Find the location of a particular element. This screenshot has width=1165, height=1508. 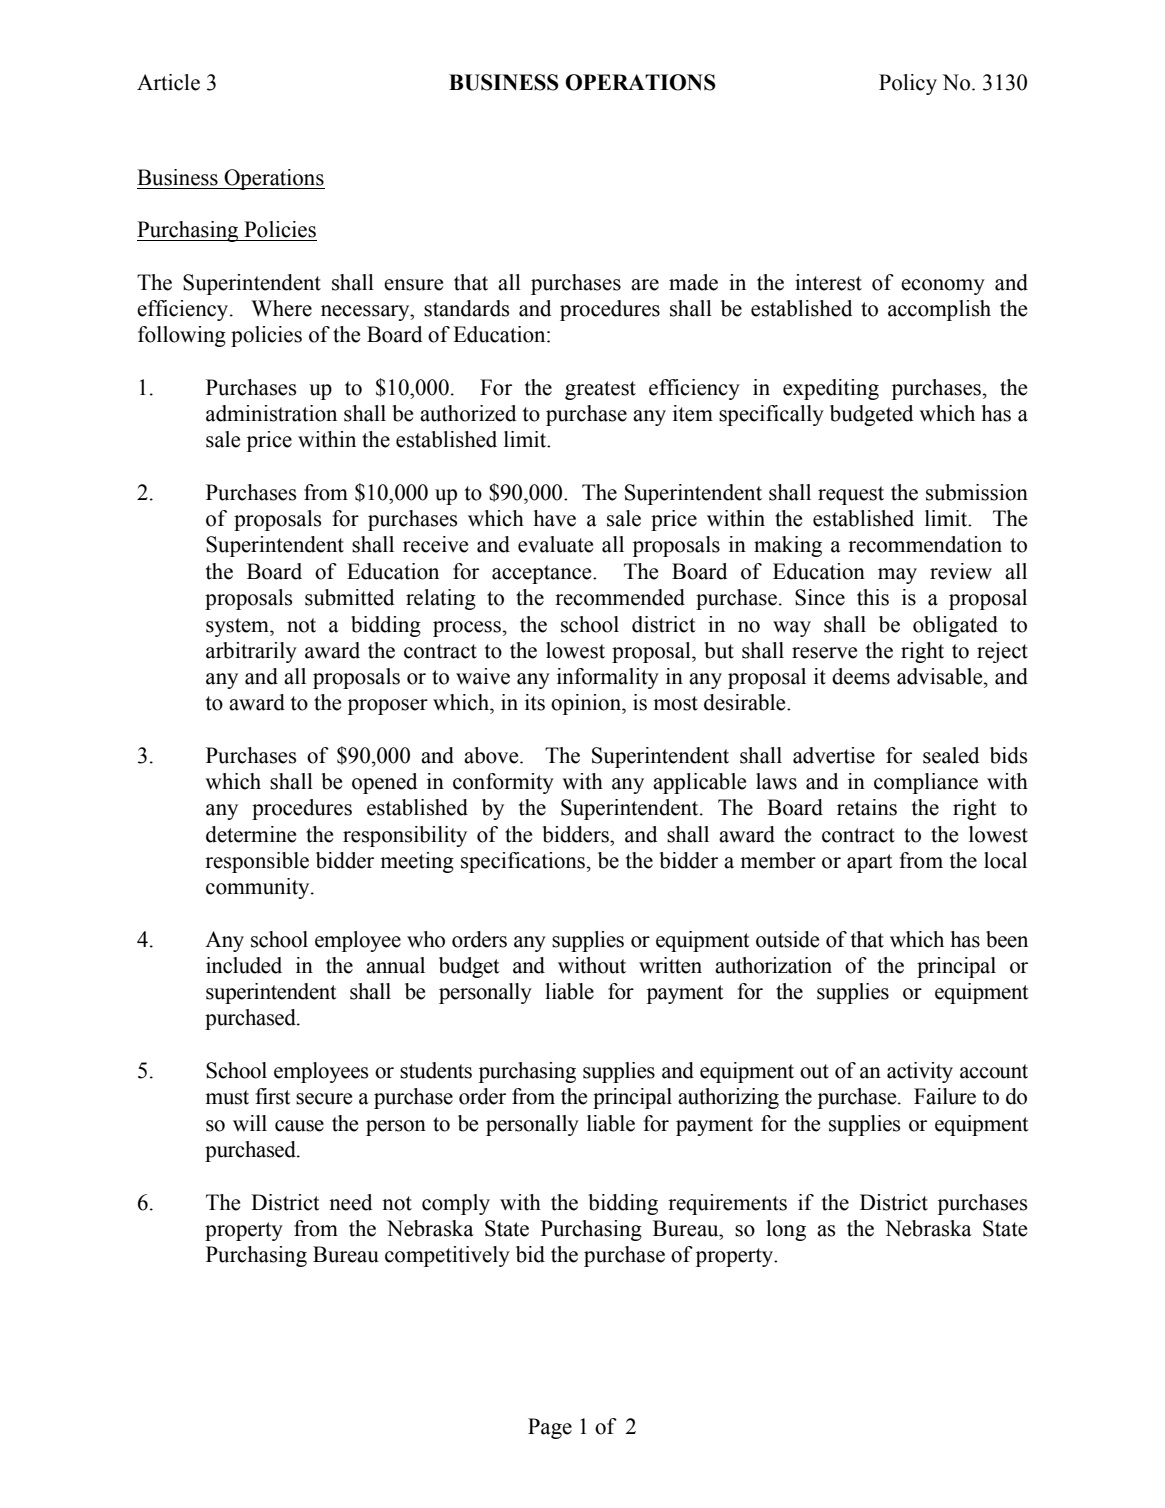

activity is located at coordinates (920, 1072).
